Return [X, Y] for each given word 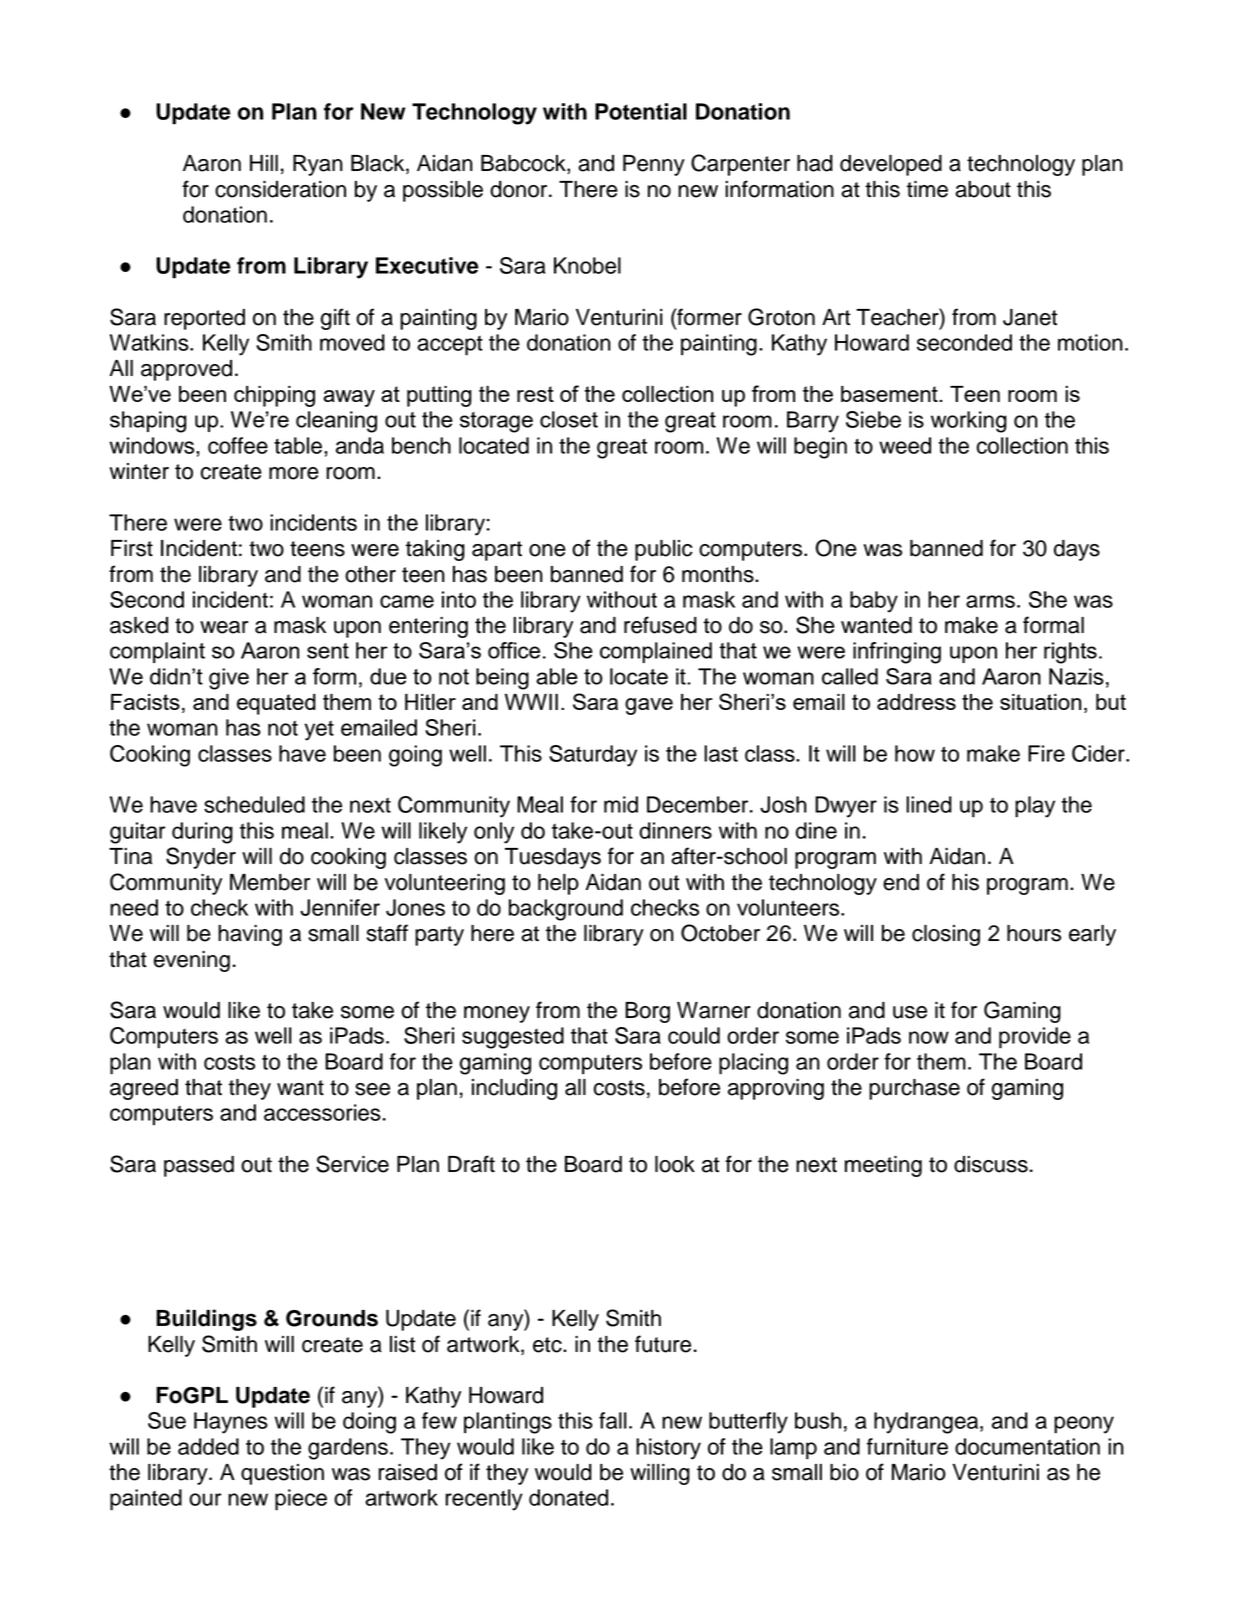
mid [621, 804]
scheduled [254, 804]
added [208, 1446]
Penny [654, 165]
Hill [264, 163]
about [983, 189]
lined [929, 804]
